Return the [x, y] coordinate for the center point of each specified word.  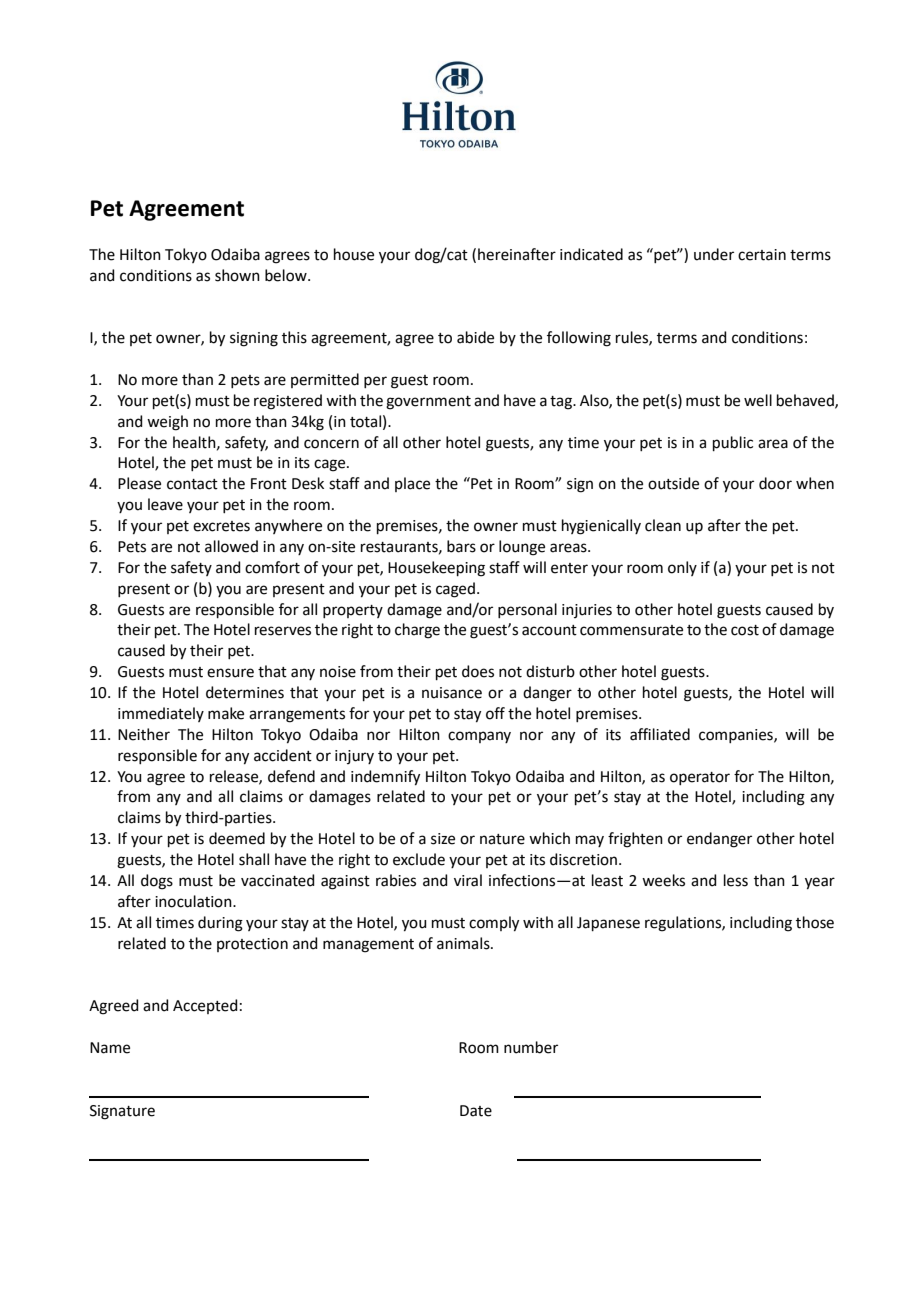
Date [476, 1111]
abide [475, 337]
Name [110, 1048]
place [412, 484]
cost [745, 630]
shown [237, 275]
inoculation [194, 901]
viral [468, 880]
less [736, 880]
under [714, 254]
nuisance [452, 693]
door [775, 483]
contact [192, 484]
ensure [230, 673]
